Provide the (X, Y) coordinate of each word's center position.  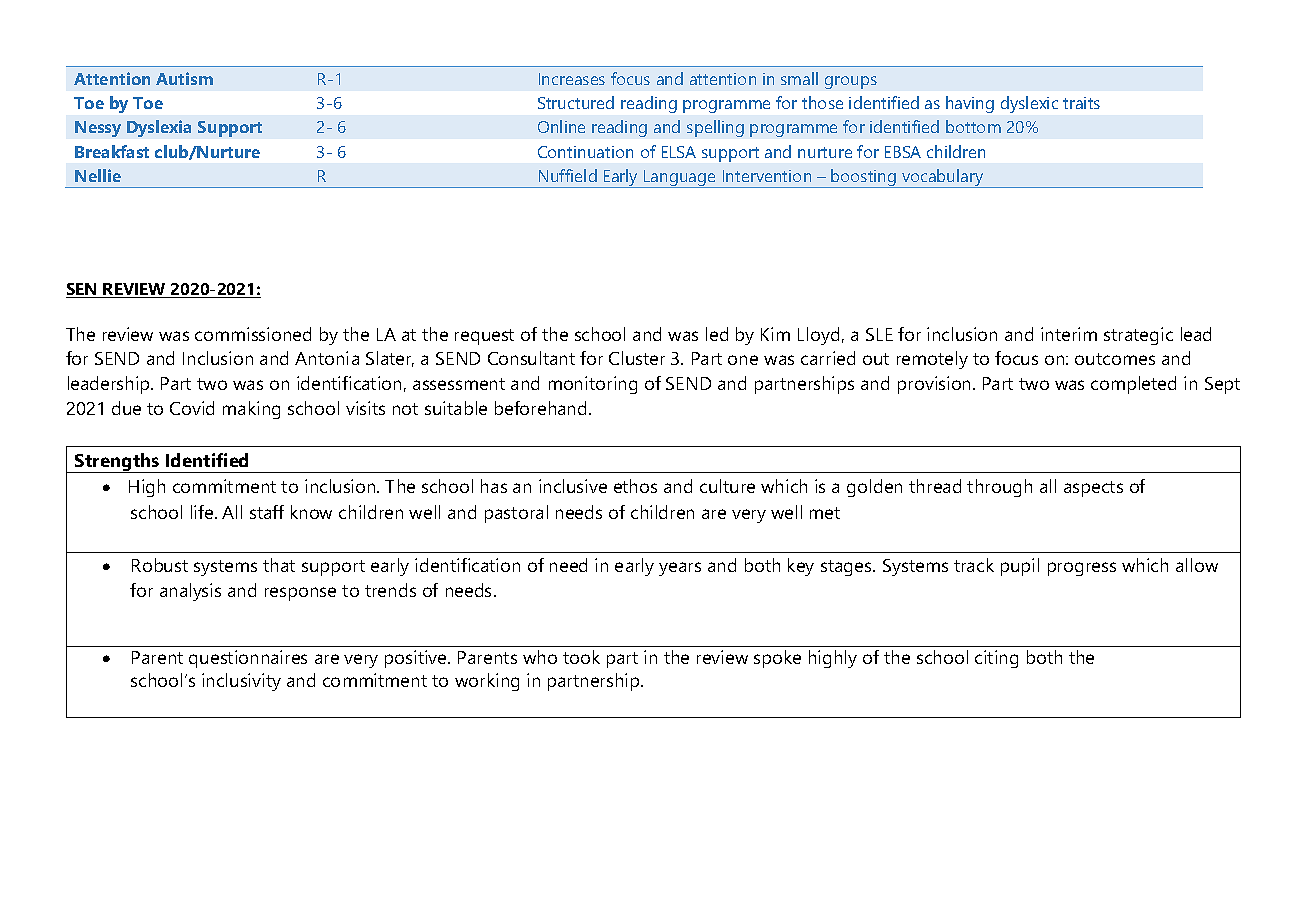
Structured (576, 102)
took (581, 657)
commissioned (253, 334)
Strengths (117, 463)
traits (1081, 103)
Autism (184, 78)
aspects (1093, 489)
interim (1069, 334)
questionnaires (248, 659)
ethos (635, 486)
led (717, 334)
